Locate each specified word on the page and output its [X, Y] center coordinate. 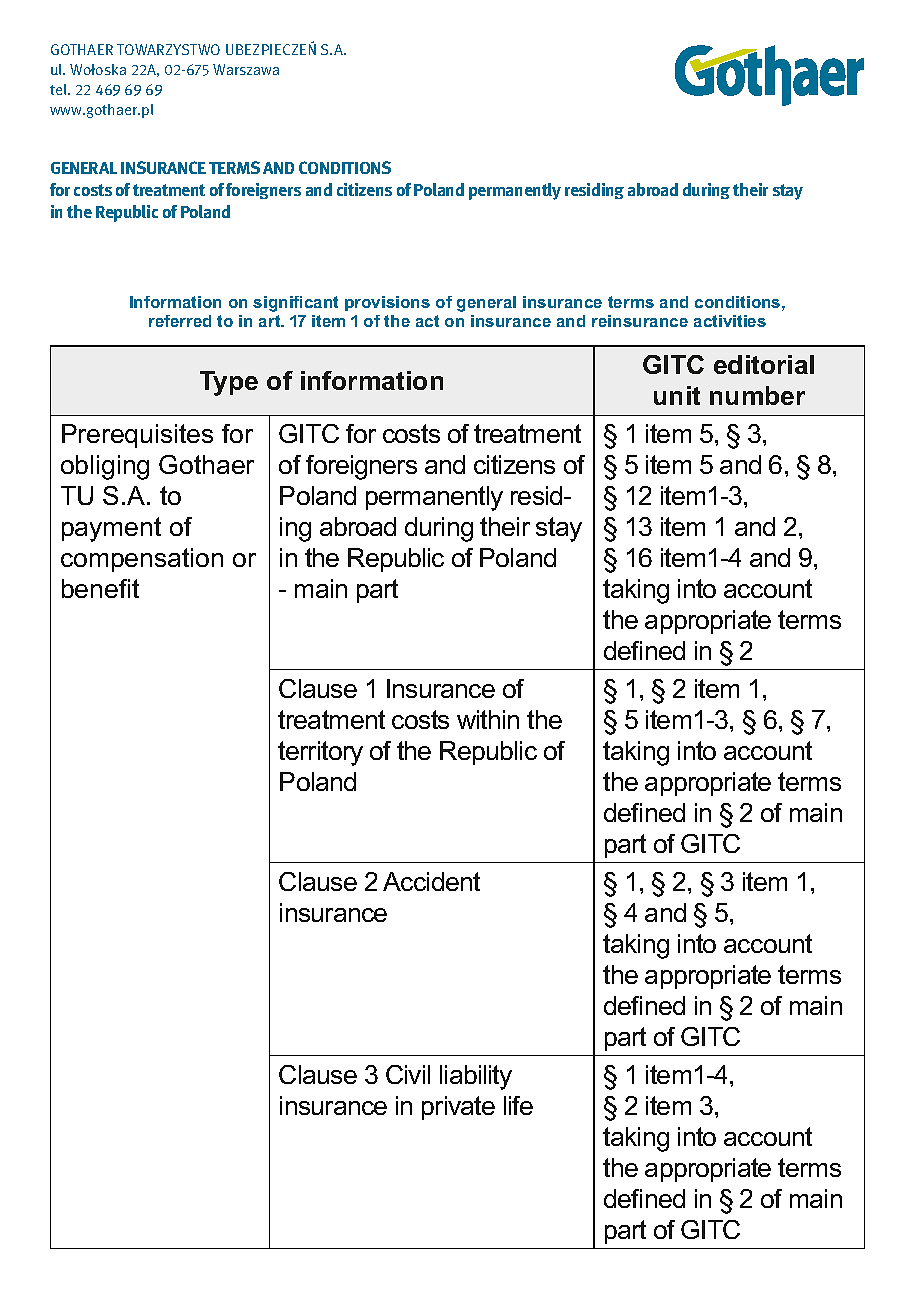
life [518, 1105]
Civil [408, 1074]
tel [59, 89]
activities [730, 321]
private [458, 1108]
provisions [387, 303]
